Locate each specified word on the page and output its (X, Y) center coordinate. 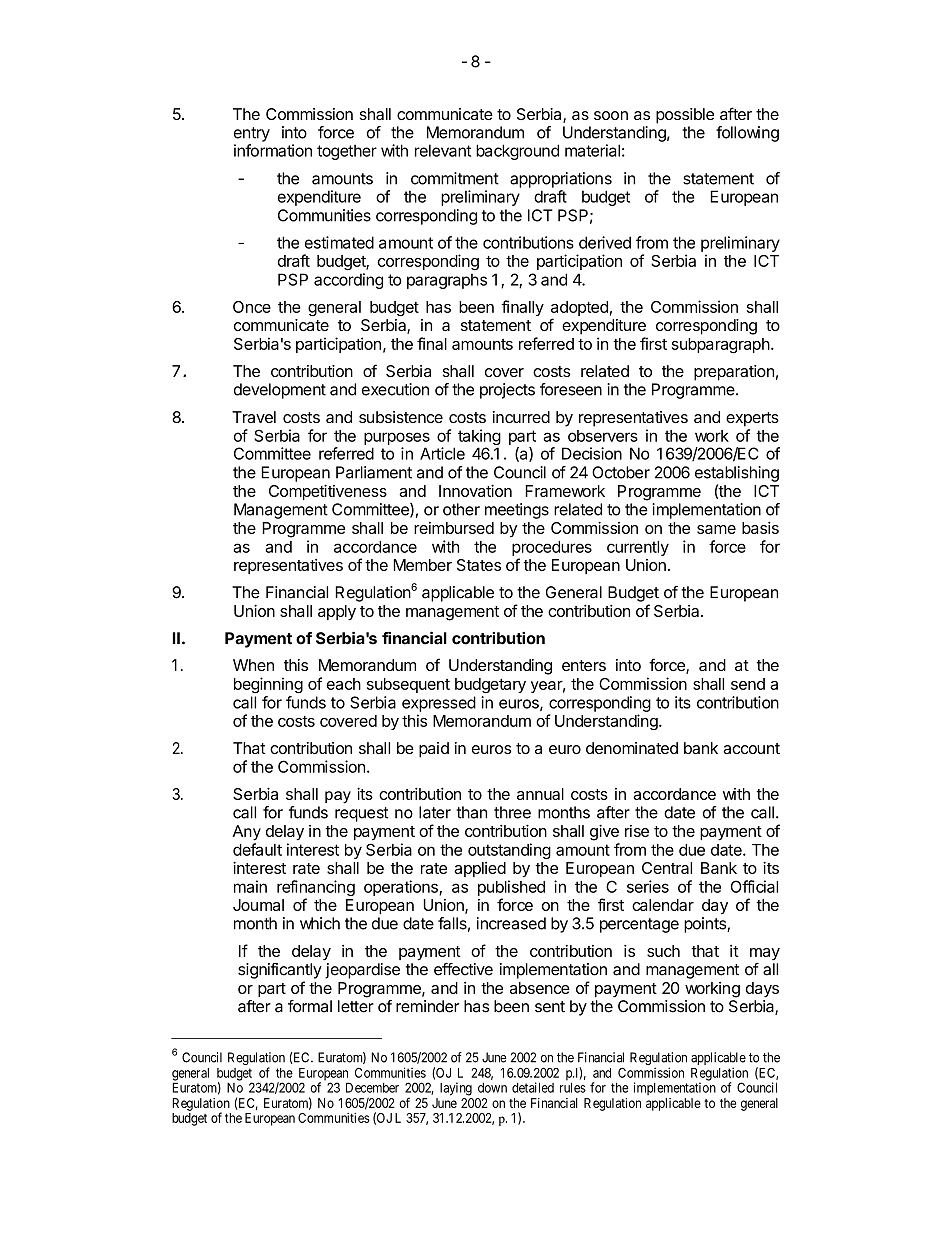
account (751, 748)
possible (685, 116)
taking (479, 438)
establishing (737, 474)
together (347, 152)
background (517, 152)
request (361, 814)
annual (540, 794)
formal (310, 1006)
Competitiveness (328, 492)
